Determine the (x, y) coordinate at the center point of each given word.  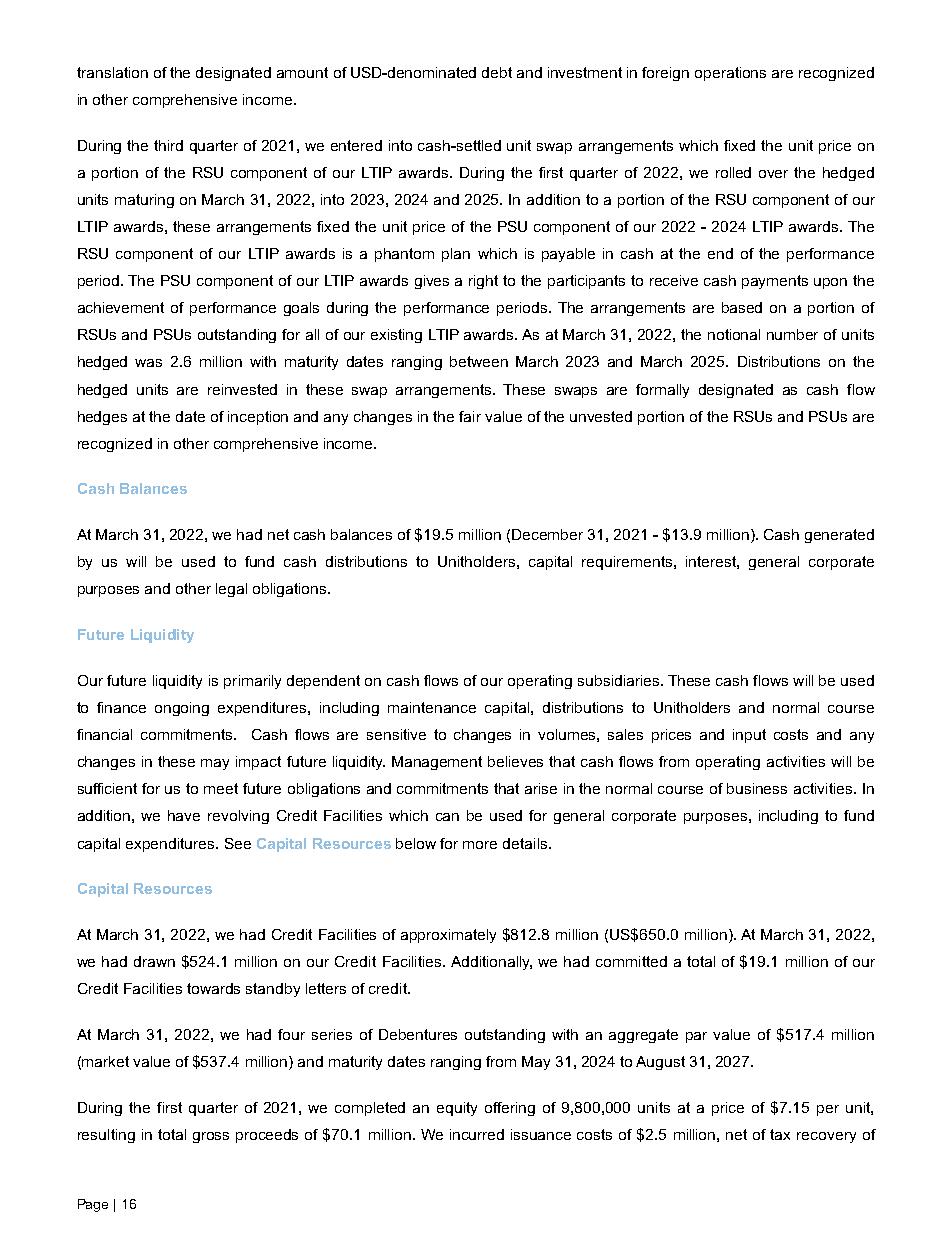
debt (497, 72)
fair (470, 416)
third (168, 145)
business (757, 788)
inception (258, 418)
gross (211, 1137)
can (447, 817)
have (184, 815)
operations (730, 74)
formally (662, 391)
